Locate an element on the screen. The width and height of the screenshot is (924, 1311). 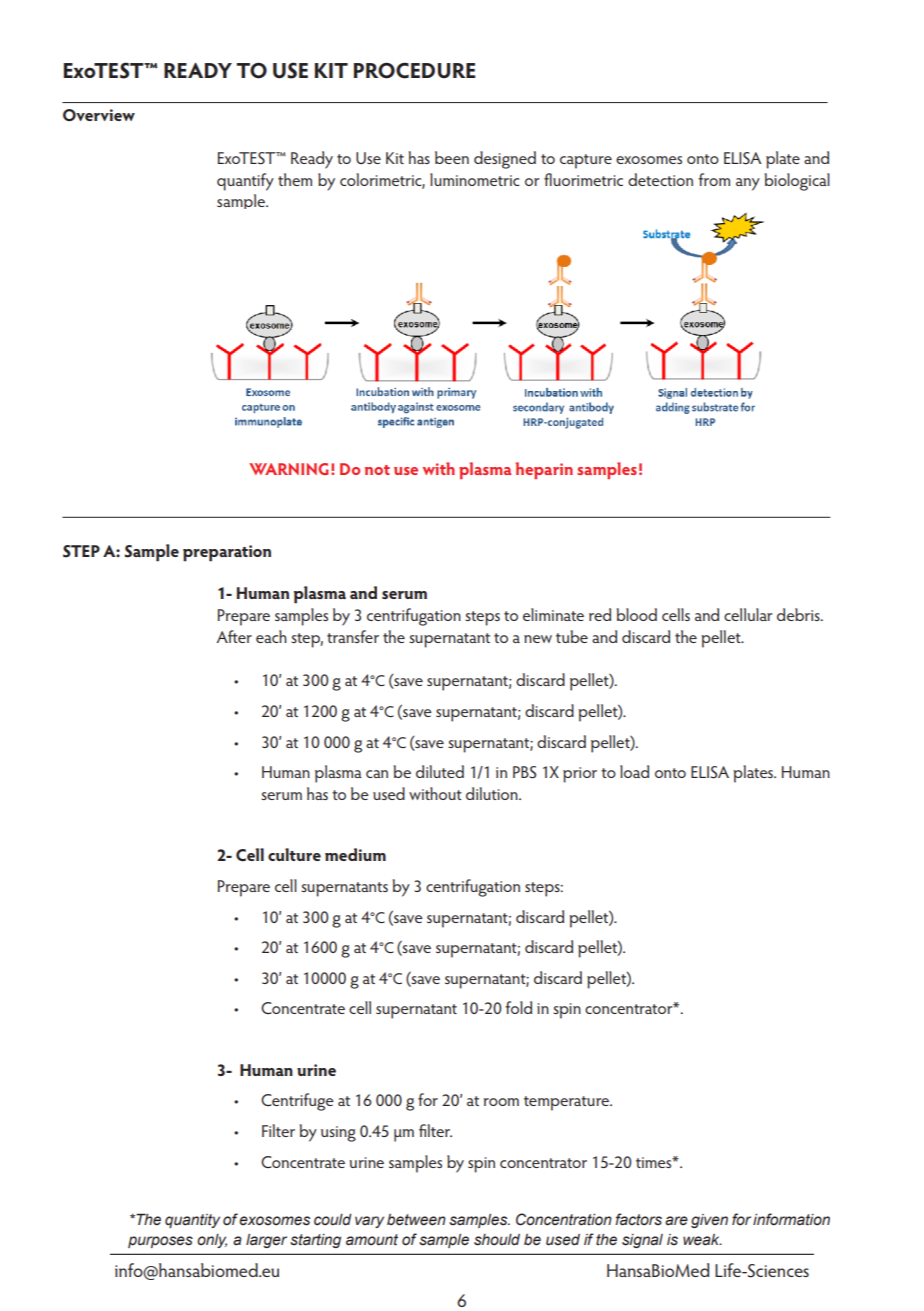
culture is located at coordinates (294, 854).
